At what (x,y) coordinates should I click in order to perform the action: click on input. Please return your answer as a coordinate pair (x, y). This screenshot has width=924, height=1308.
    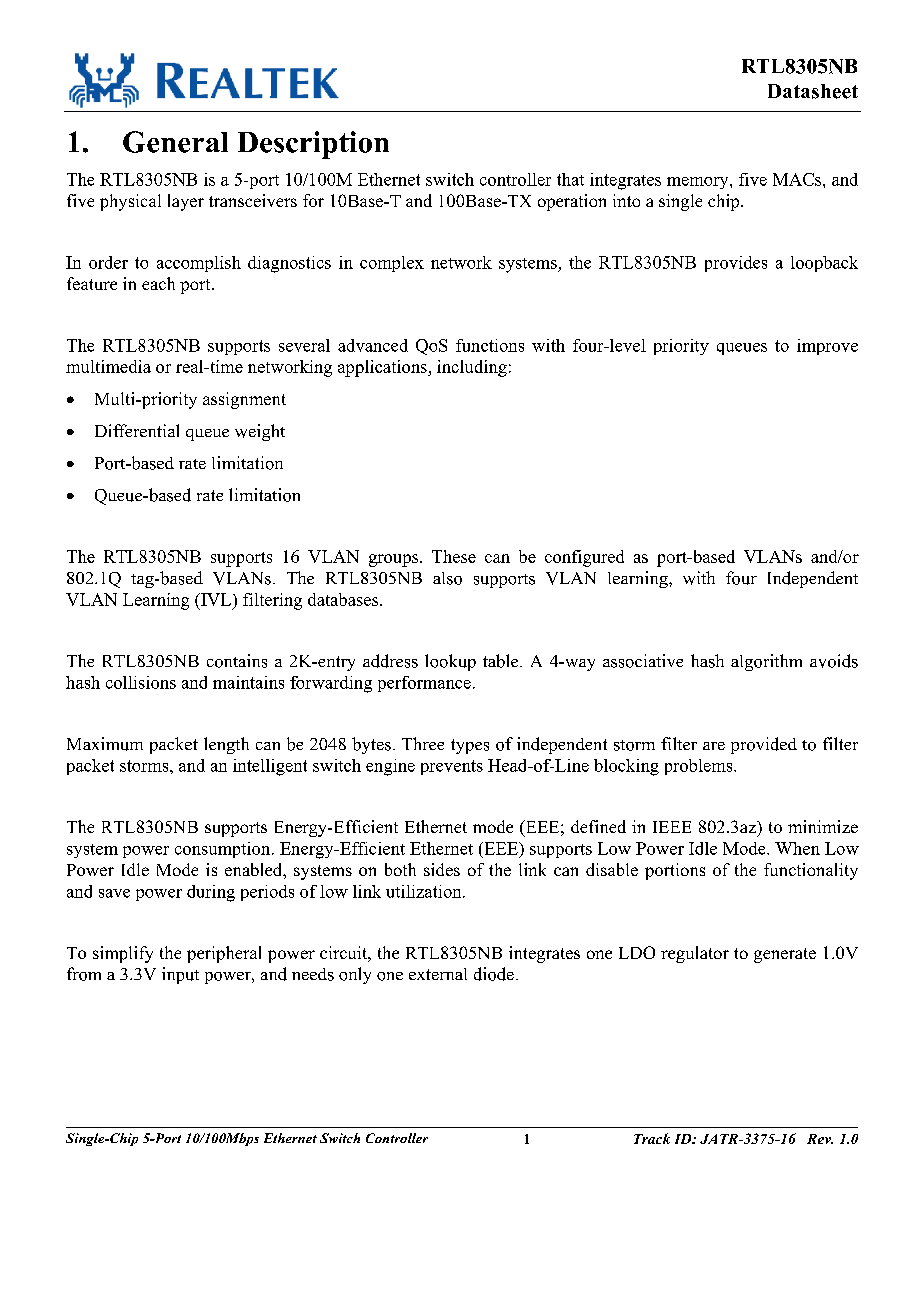
    Looking at the image, I should click on (180, 975).
